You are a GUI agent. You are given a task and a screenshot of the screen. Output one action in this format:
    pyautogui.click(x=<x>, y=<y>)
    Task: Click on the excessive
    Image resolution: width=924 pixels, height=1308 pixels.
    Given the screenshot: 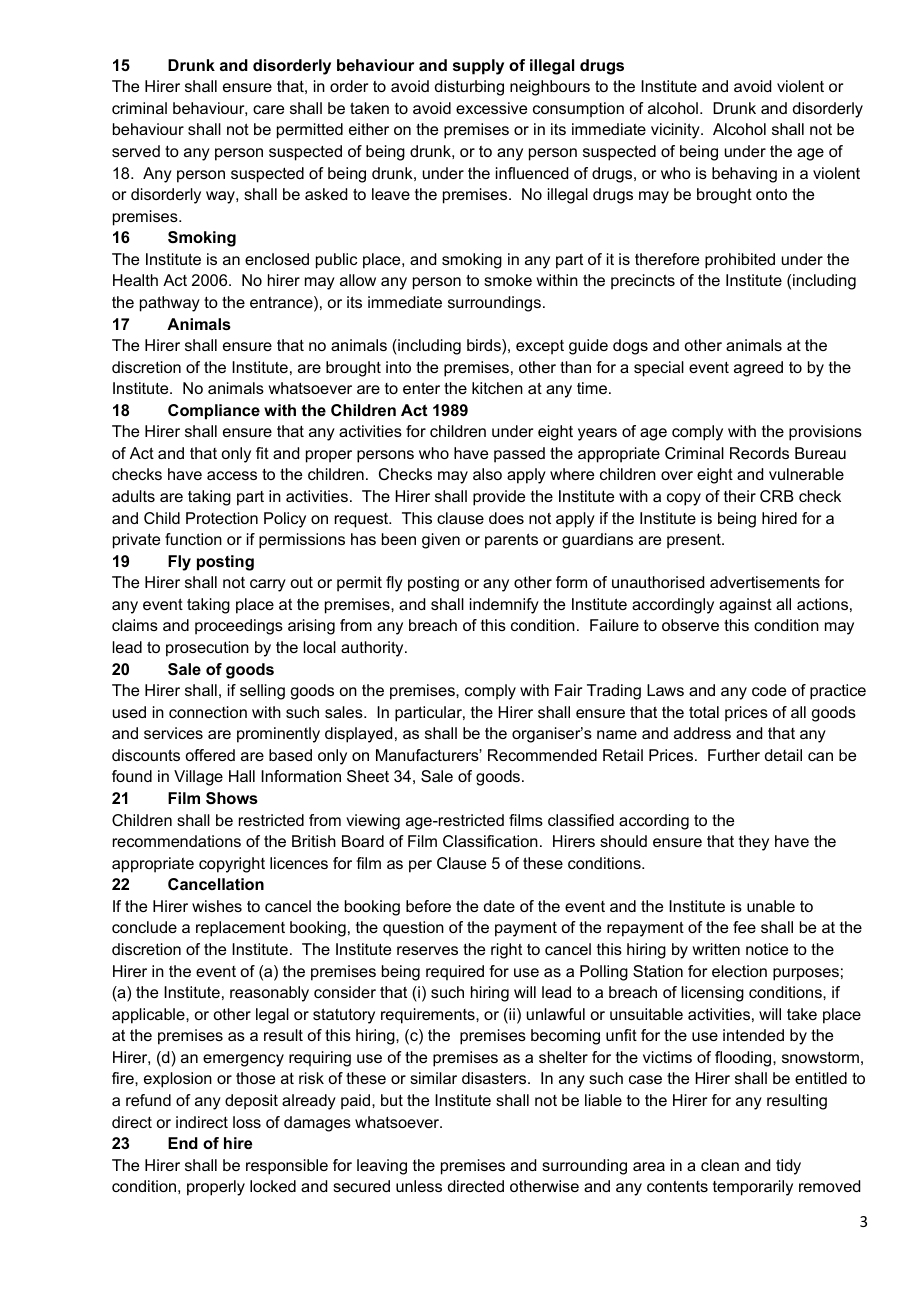 What is the action you would take?
    pyautogui.click(x=491, y=108)
